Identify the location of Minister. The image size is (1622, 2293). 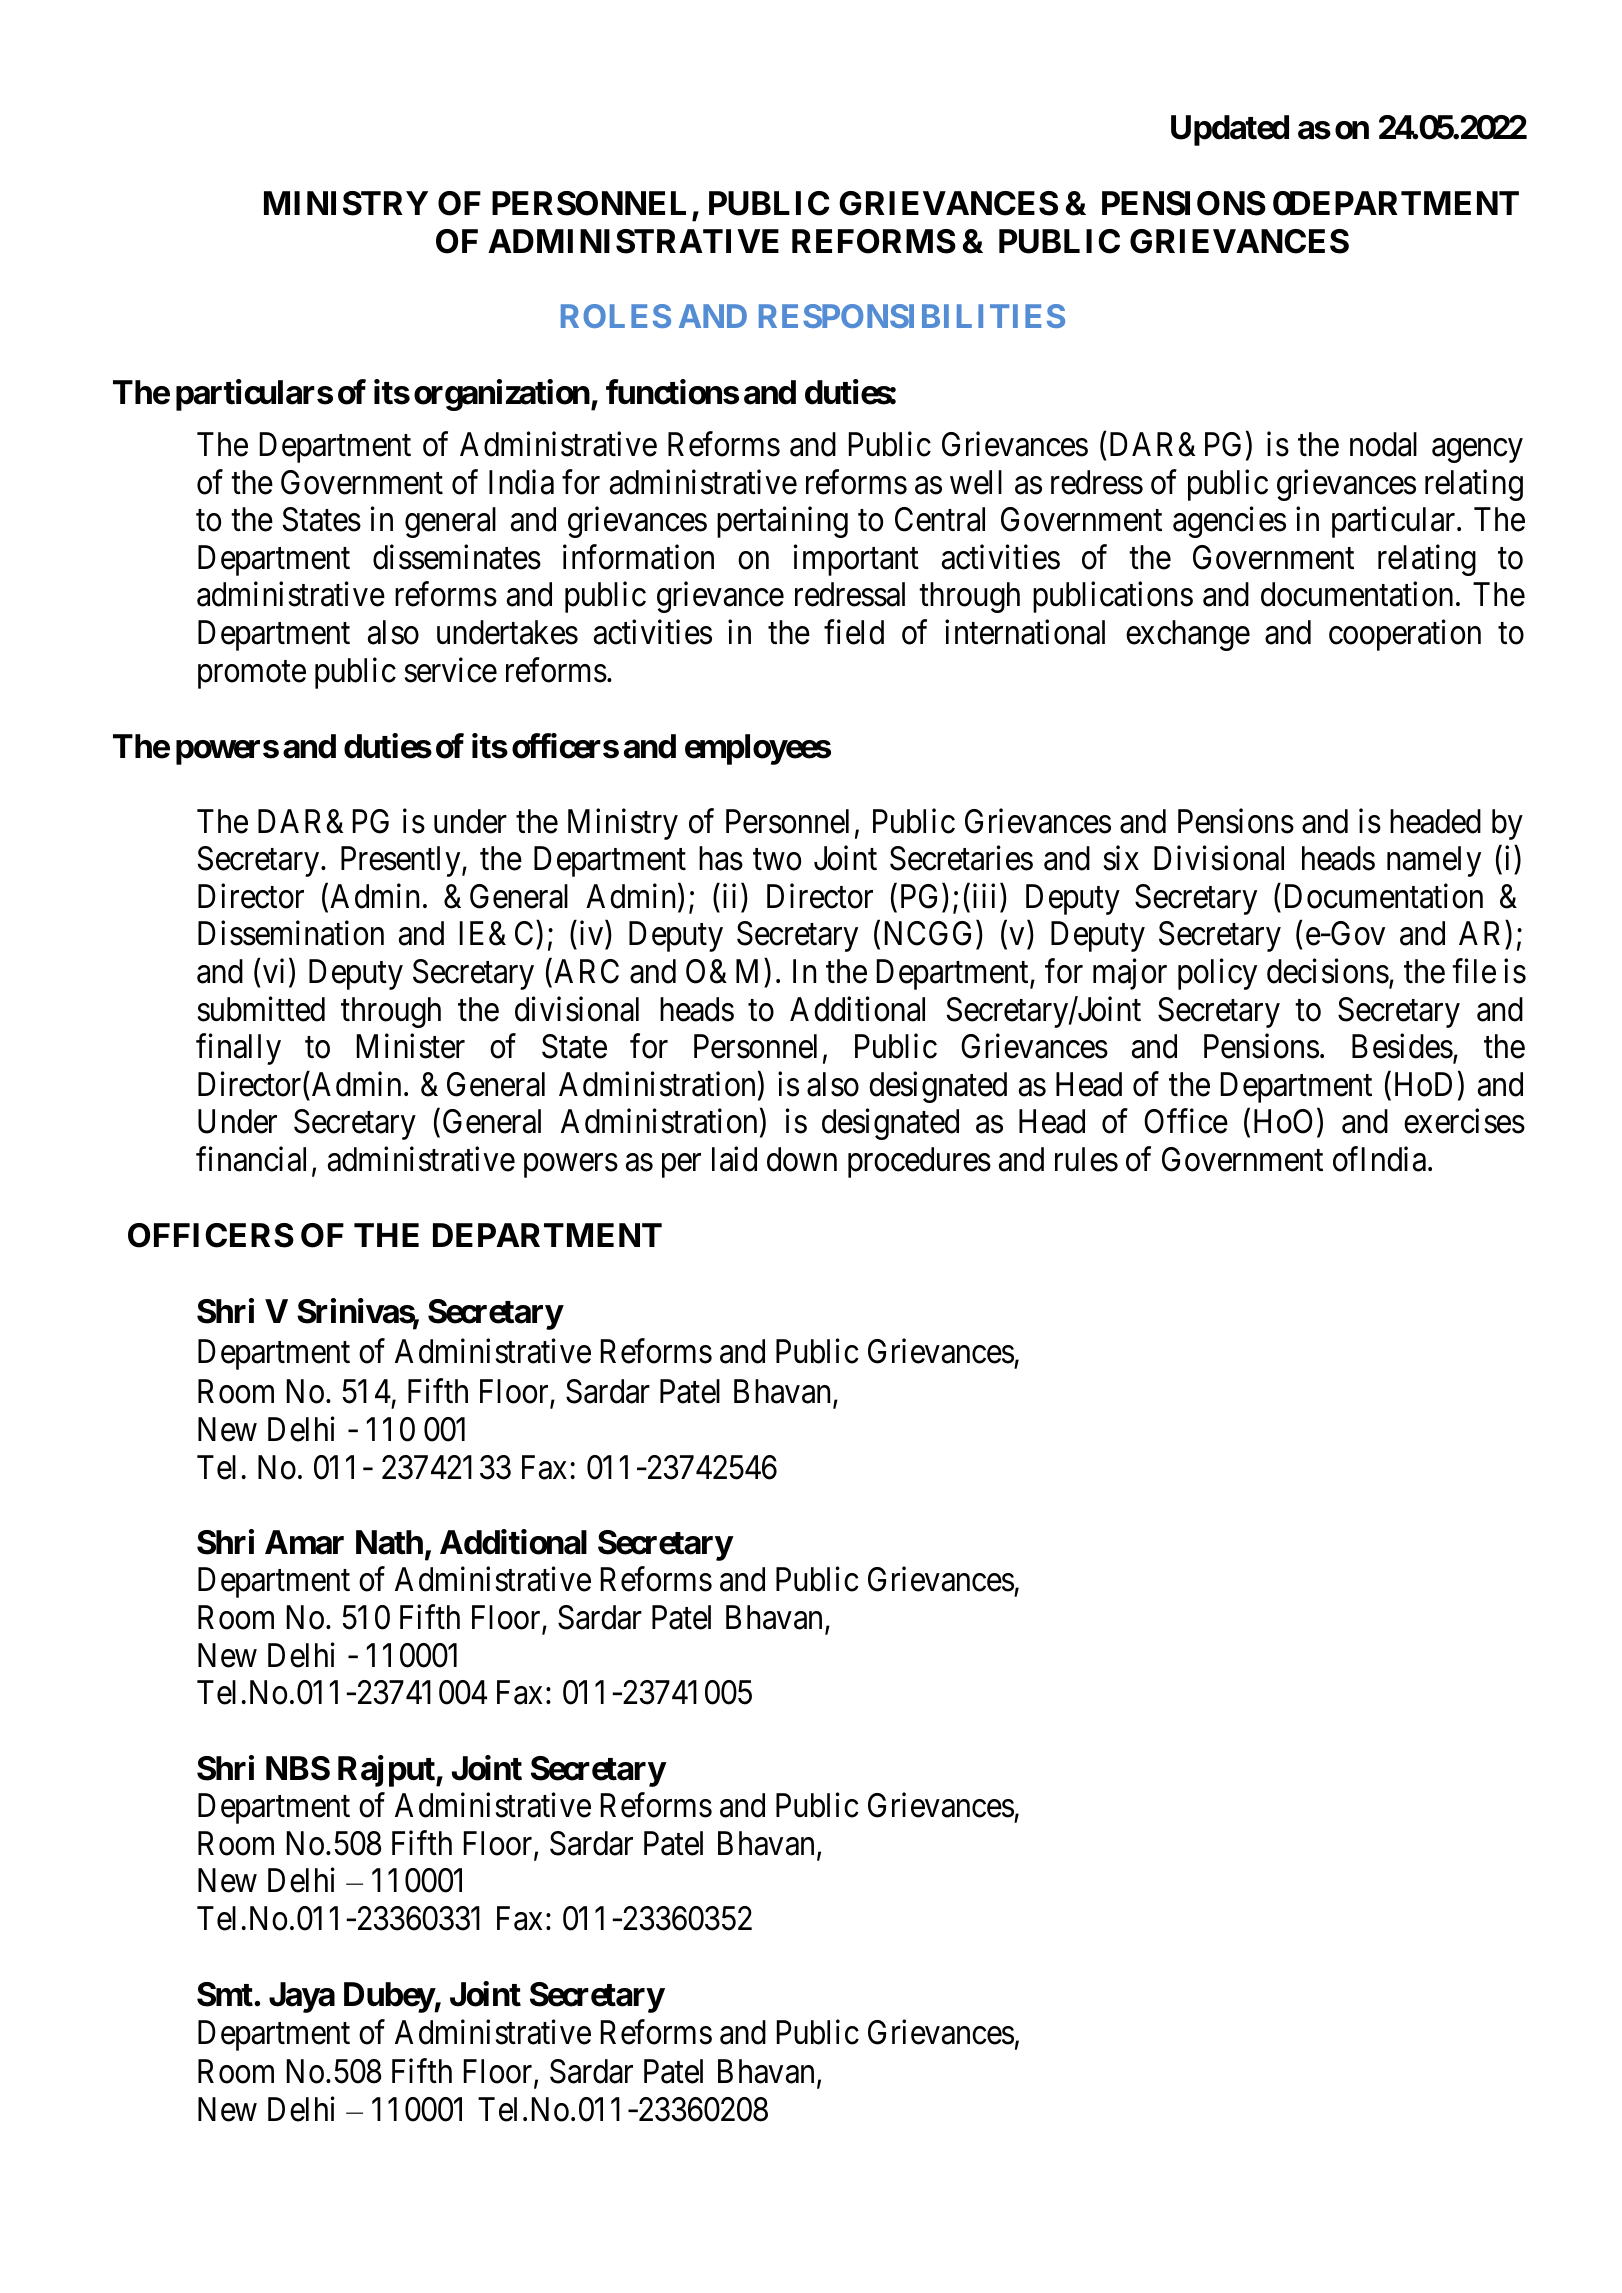
(411, 1046).
